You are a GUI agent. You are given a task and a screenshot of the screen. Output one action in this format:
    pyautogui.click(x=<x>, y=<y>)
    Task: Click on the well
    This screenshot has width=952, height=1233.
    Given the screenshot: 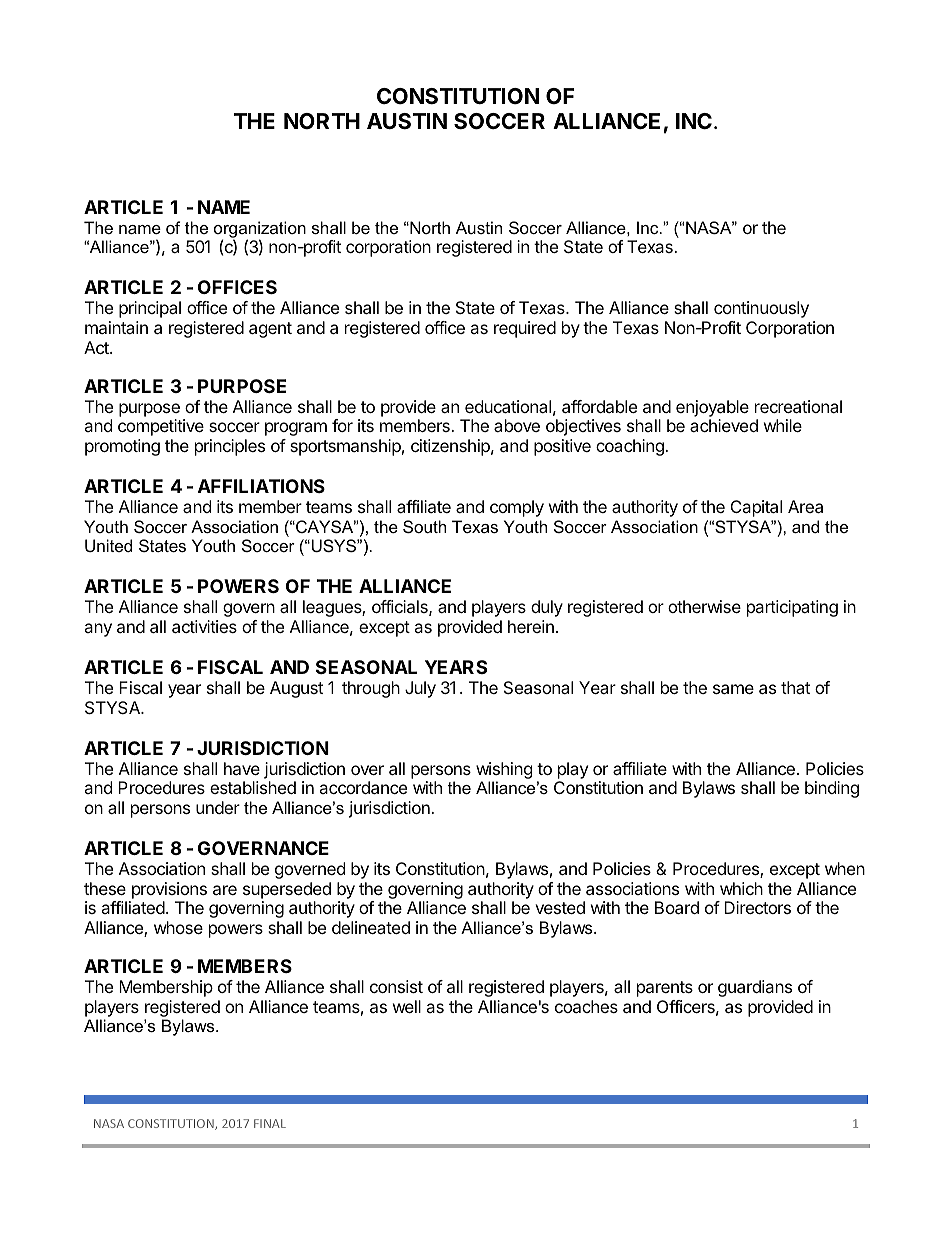 What is the action you would take?
    pyautogui.click(x=407, y=1006)
